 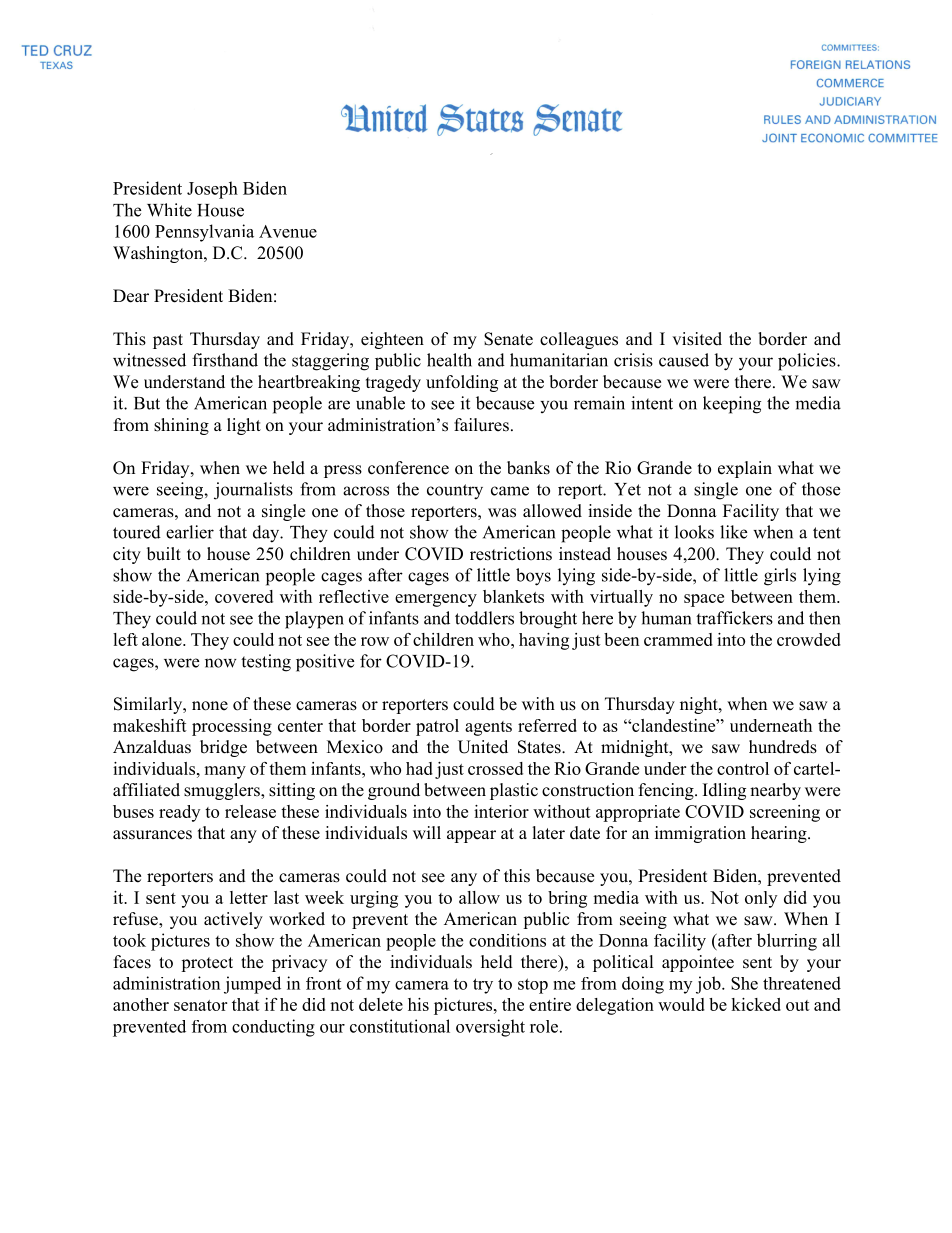 What do you see at coordinates (204, 233) in the document?
I see `Pennsylvania` at bounding box center [204, 233].
